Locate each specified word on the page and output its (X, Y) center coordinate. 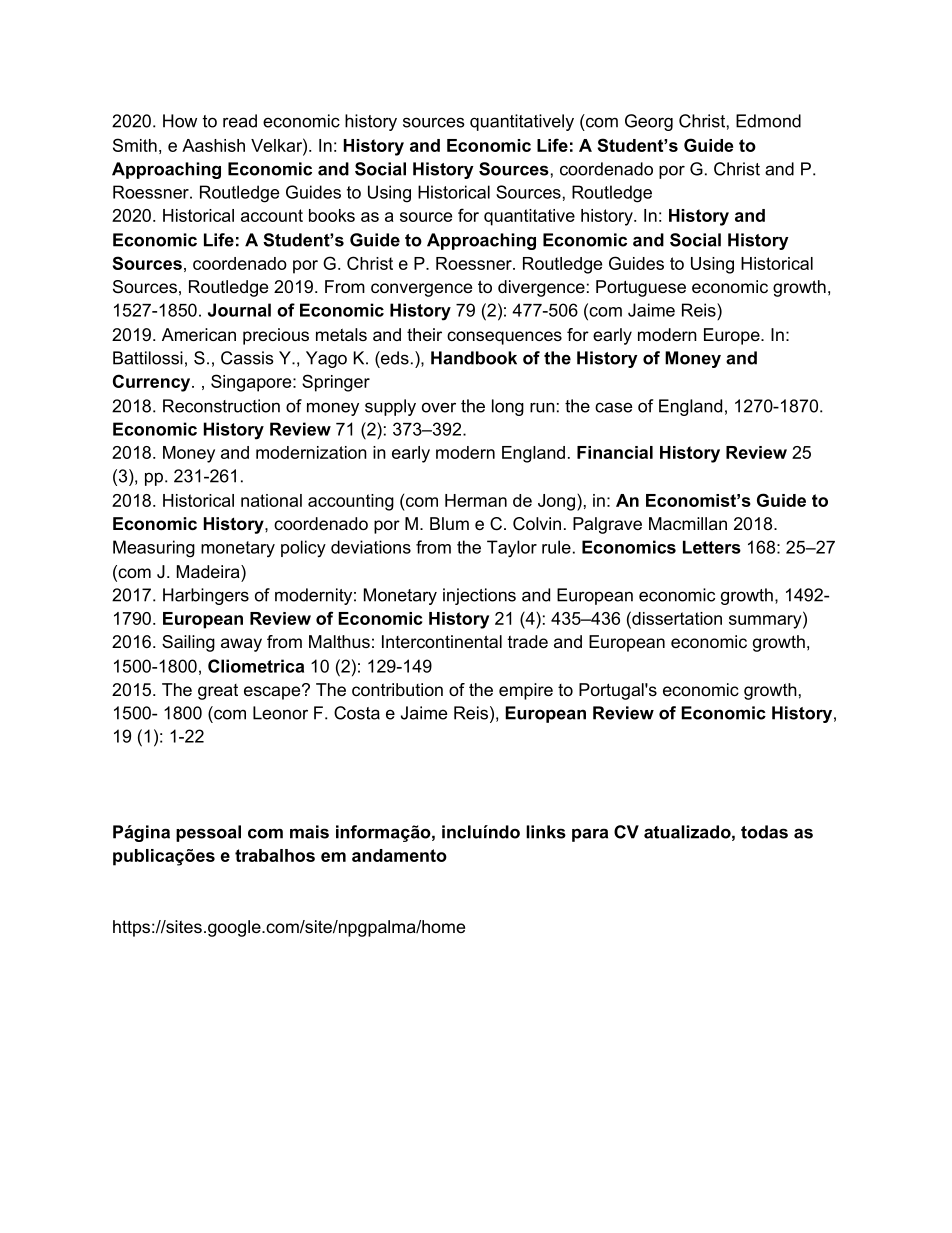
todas (764, 832)
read (240, 121)
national (271, 500)
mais (309, 832)
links (546, 832)
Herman (476, 500)
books (332, 215)
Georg (649, 122)
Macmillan (688, 523)
